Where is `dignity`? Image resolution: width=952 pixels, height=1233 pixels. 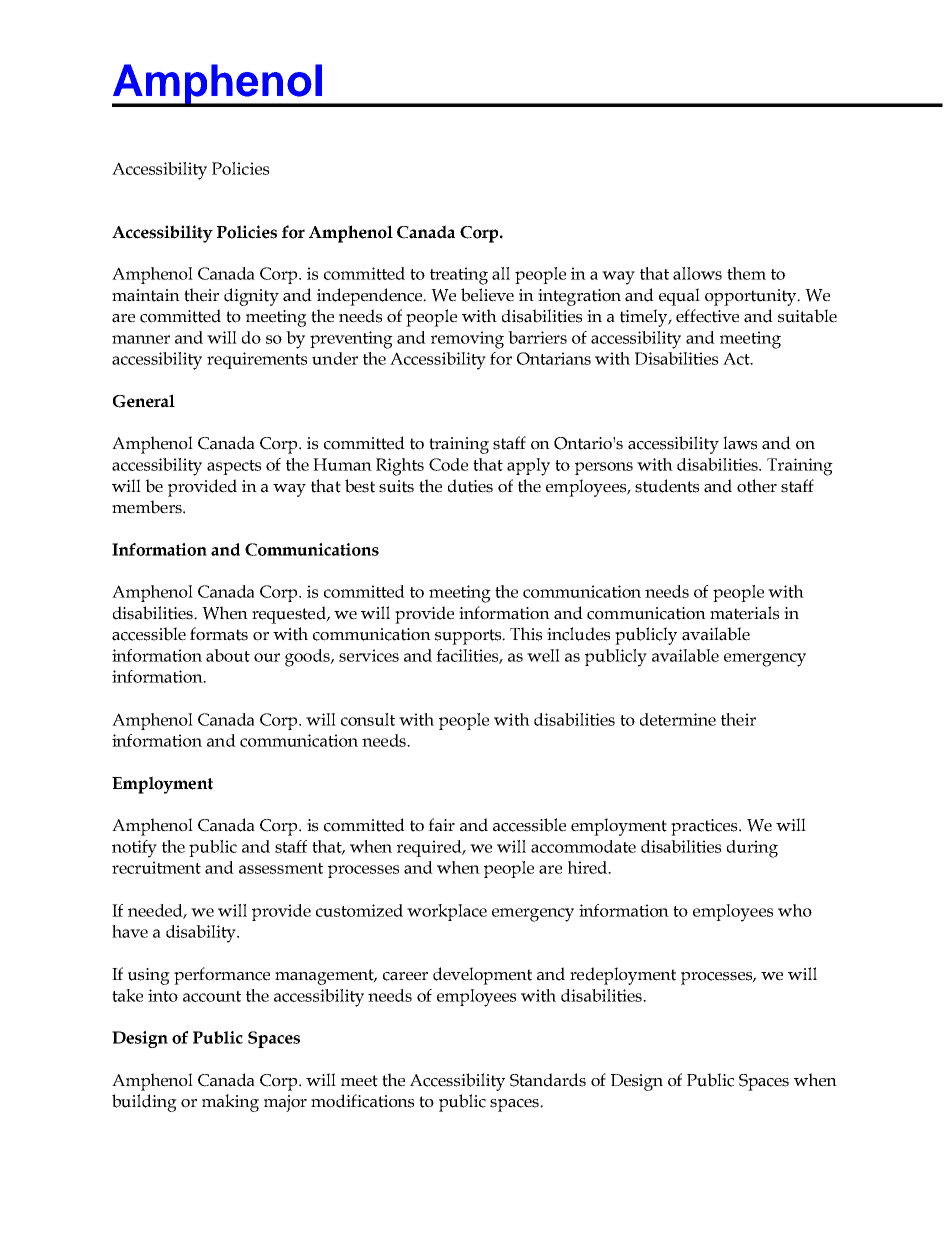
dignity is located at coordinates (251, 297).
